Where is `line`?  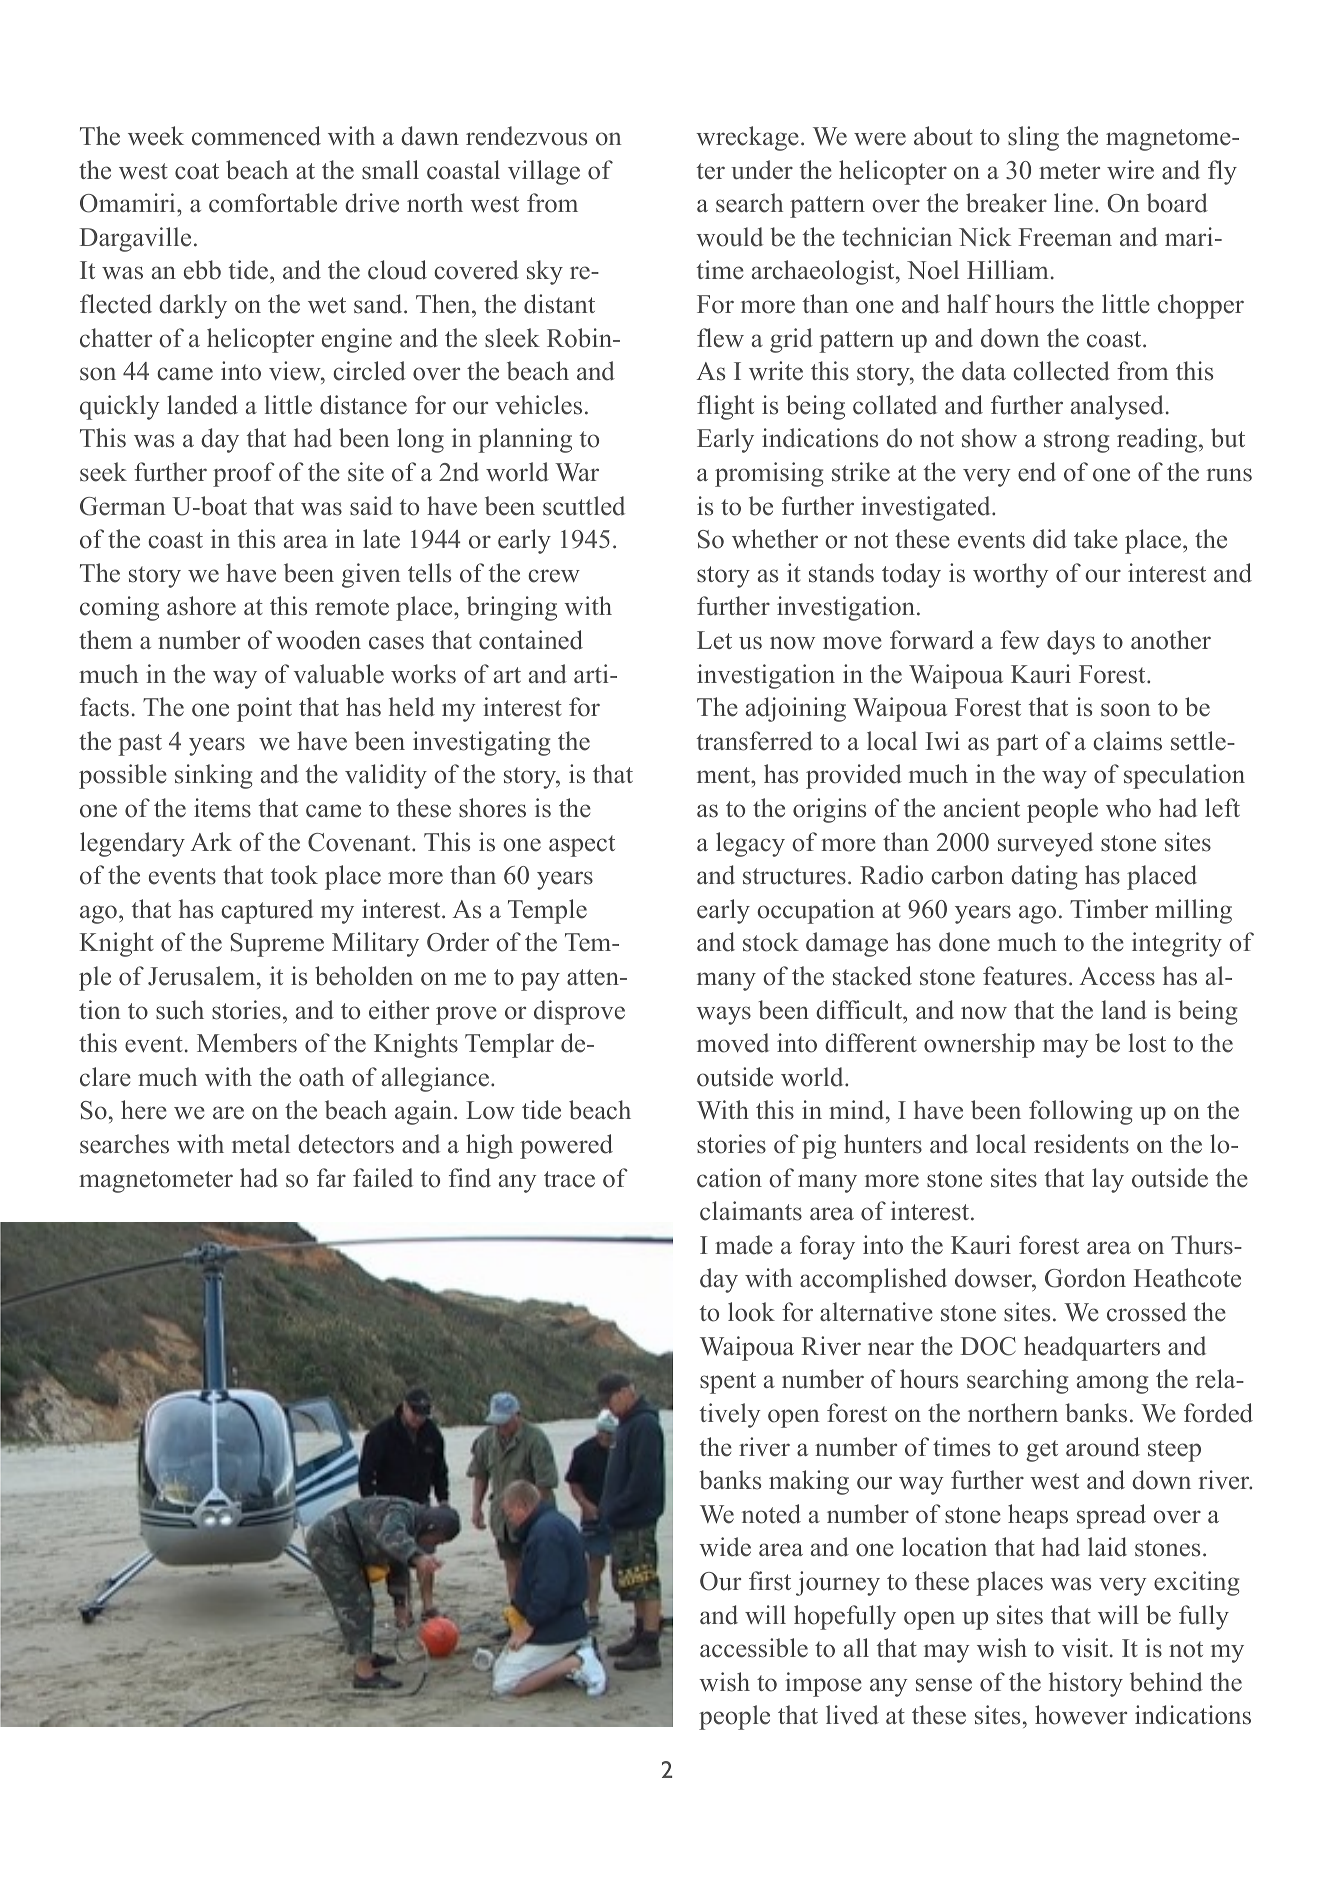 line is located at coordinates (1073, 203).
